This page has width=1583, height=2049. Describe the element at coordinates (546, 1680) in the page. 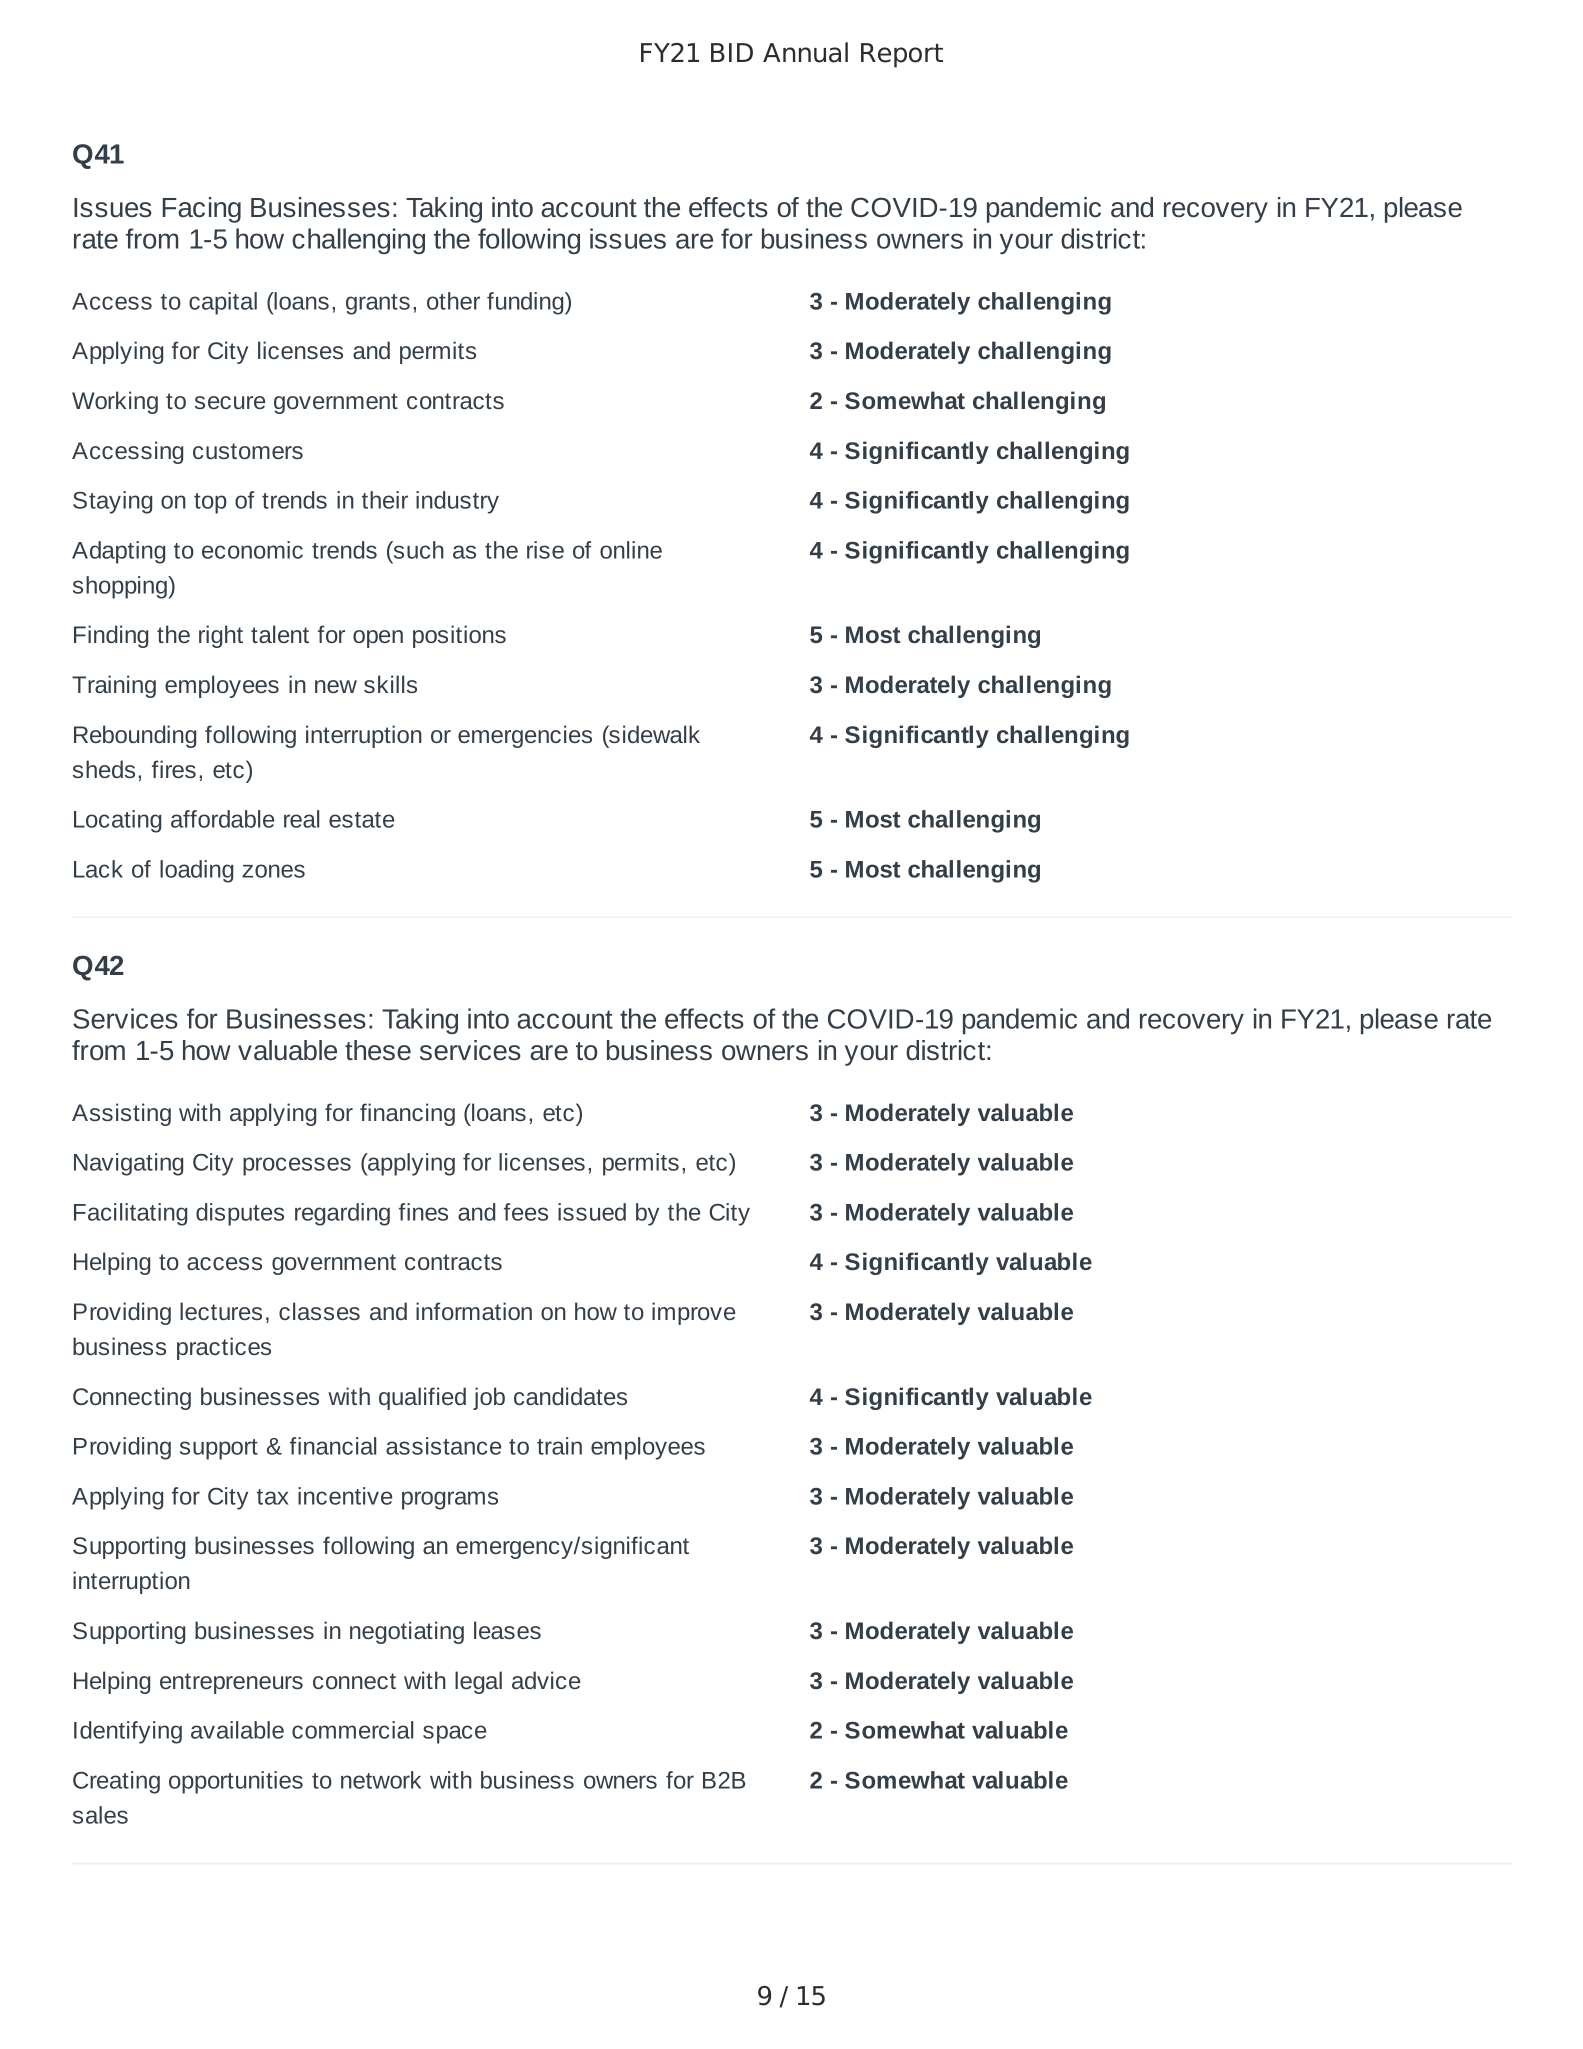

I see `advice` at that location.
